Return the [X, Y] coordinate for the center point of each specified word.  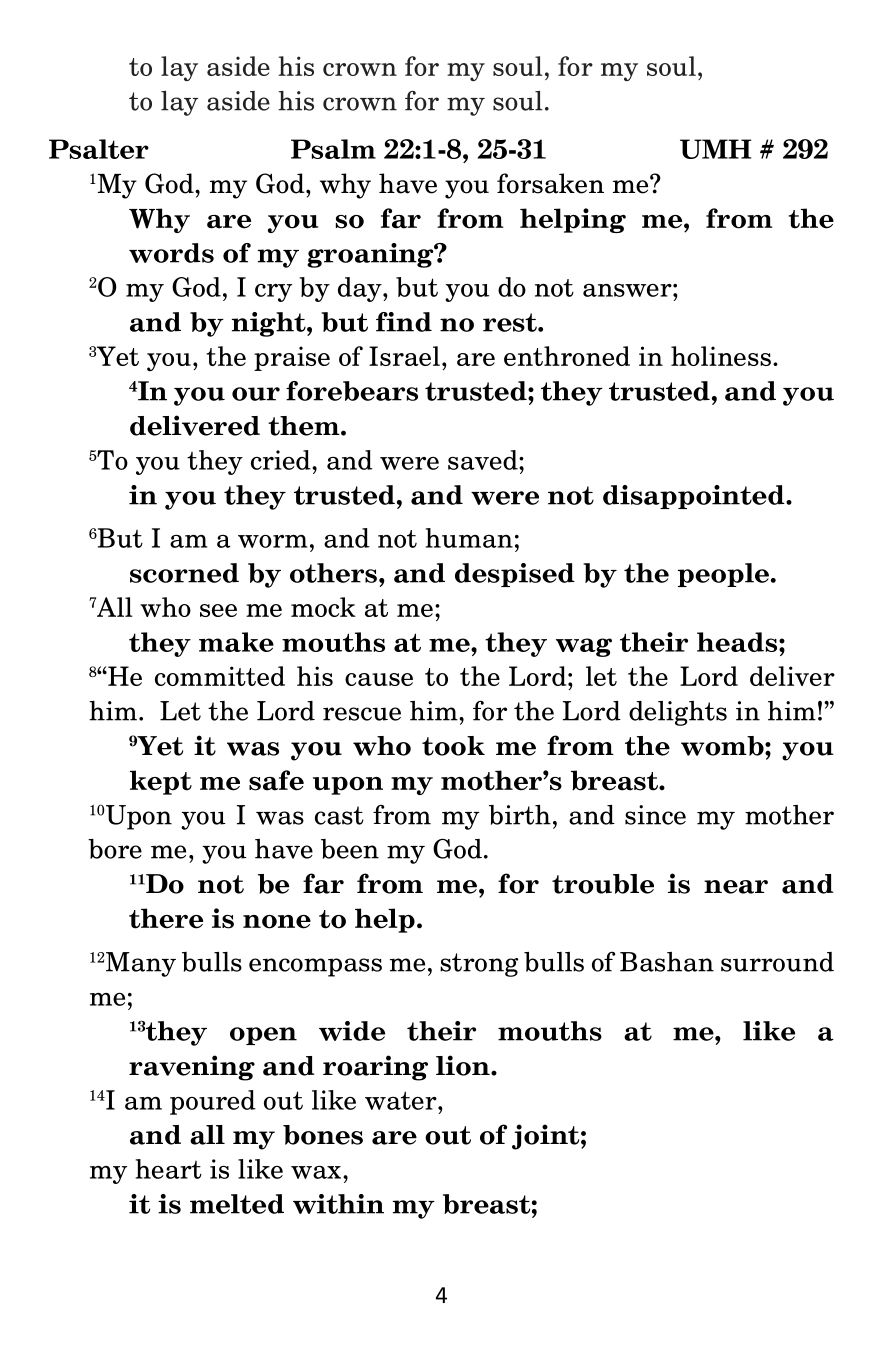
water [402, 1100]
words [171, 253]
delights [678, 713]
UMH [715, 149]
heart [169, 1169]
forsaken [550, 183]
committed [220, 676]
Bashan [667, 962]
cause [379, 679]
